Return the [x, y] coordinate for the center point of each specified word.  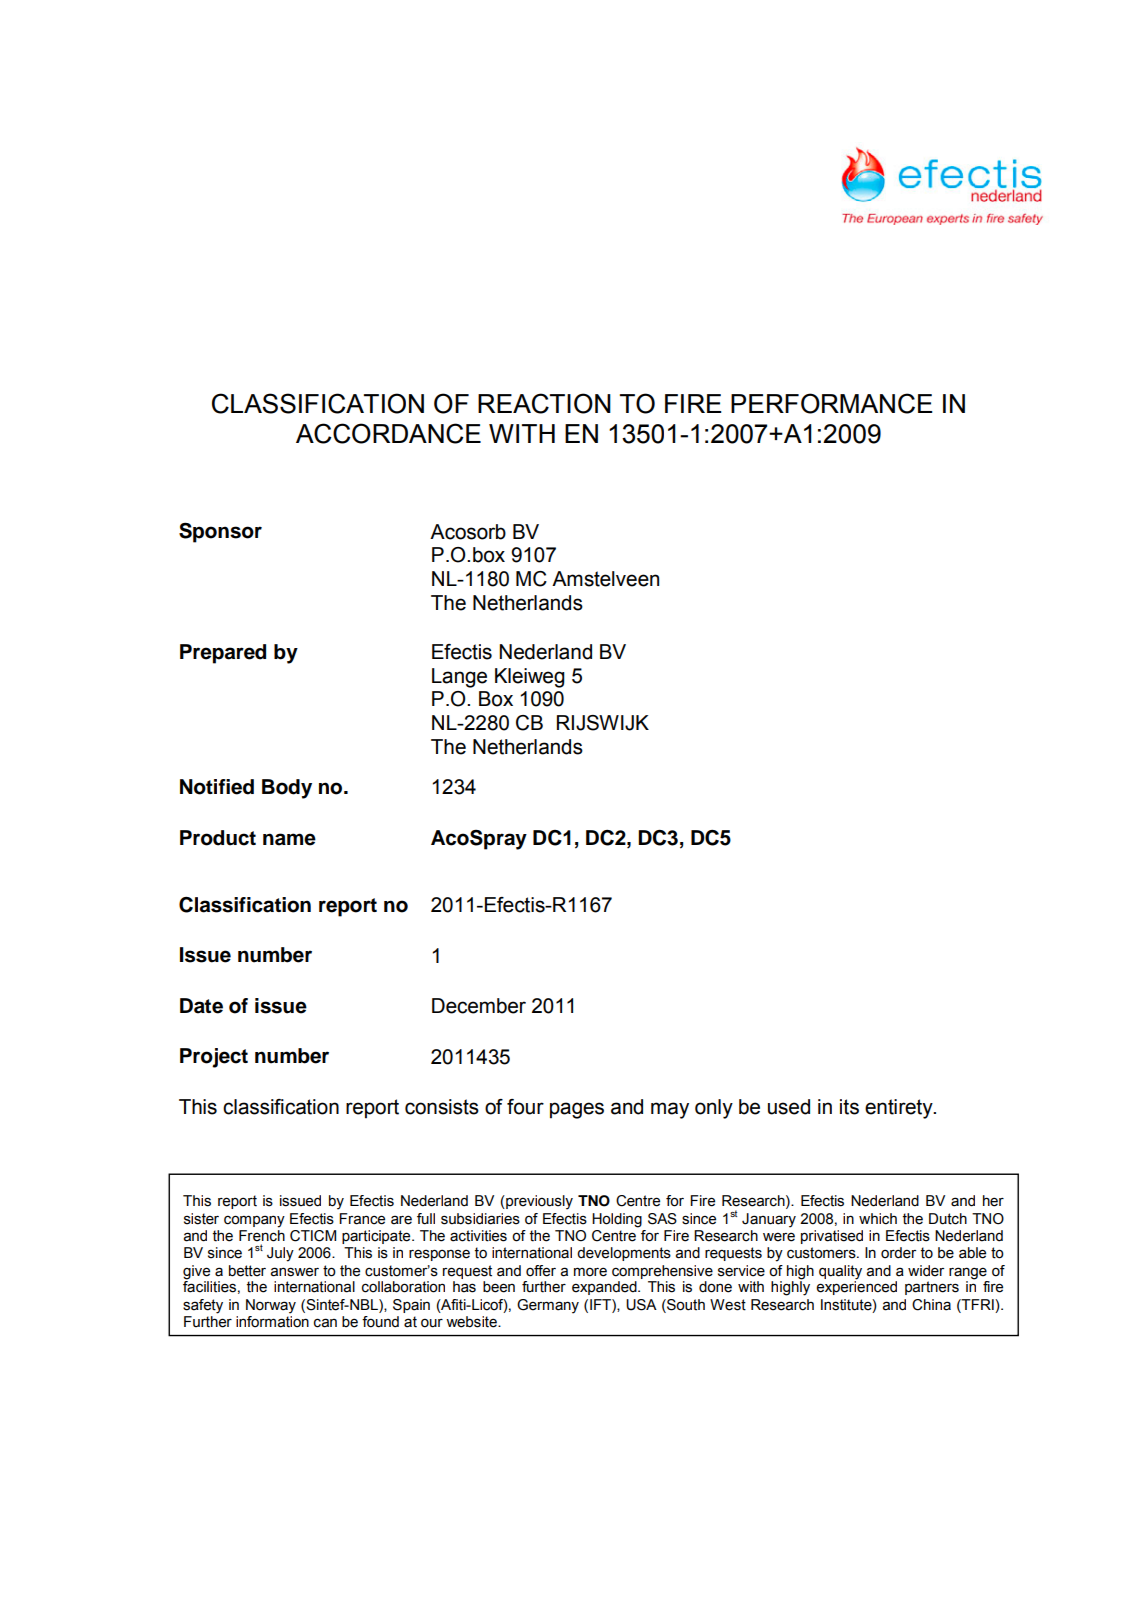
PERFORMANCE [832, 403]
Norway [271, 1306]
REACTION [544, 403]
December [479, 1006]
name [289, 839]
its [849, 1107]
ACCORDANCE [388, 433]
